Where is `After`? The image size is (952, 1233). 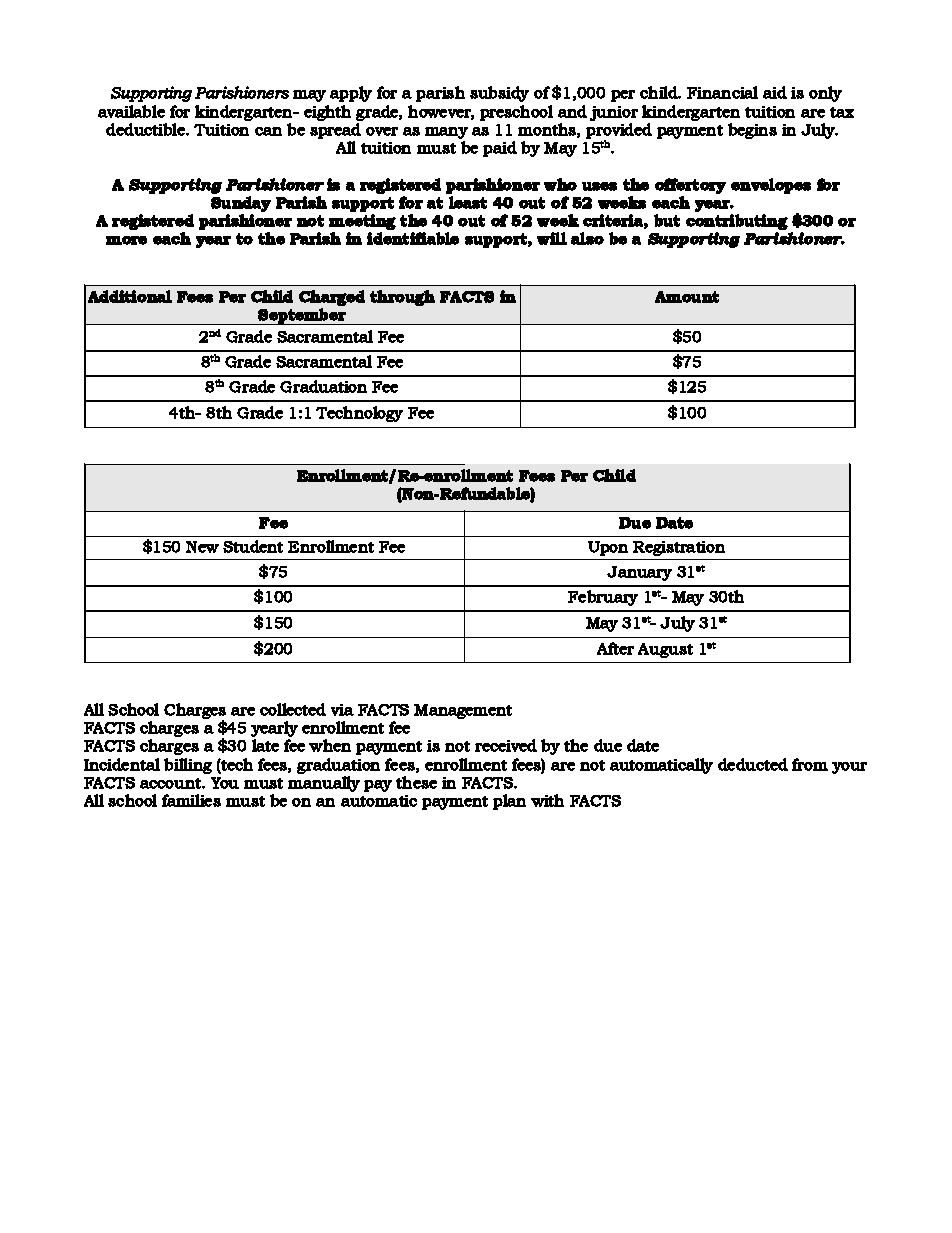
After is located at coordinates (615, 648).
